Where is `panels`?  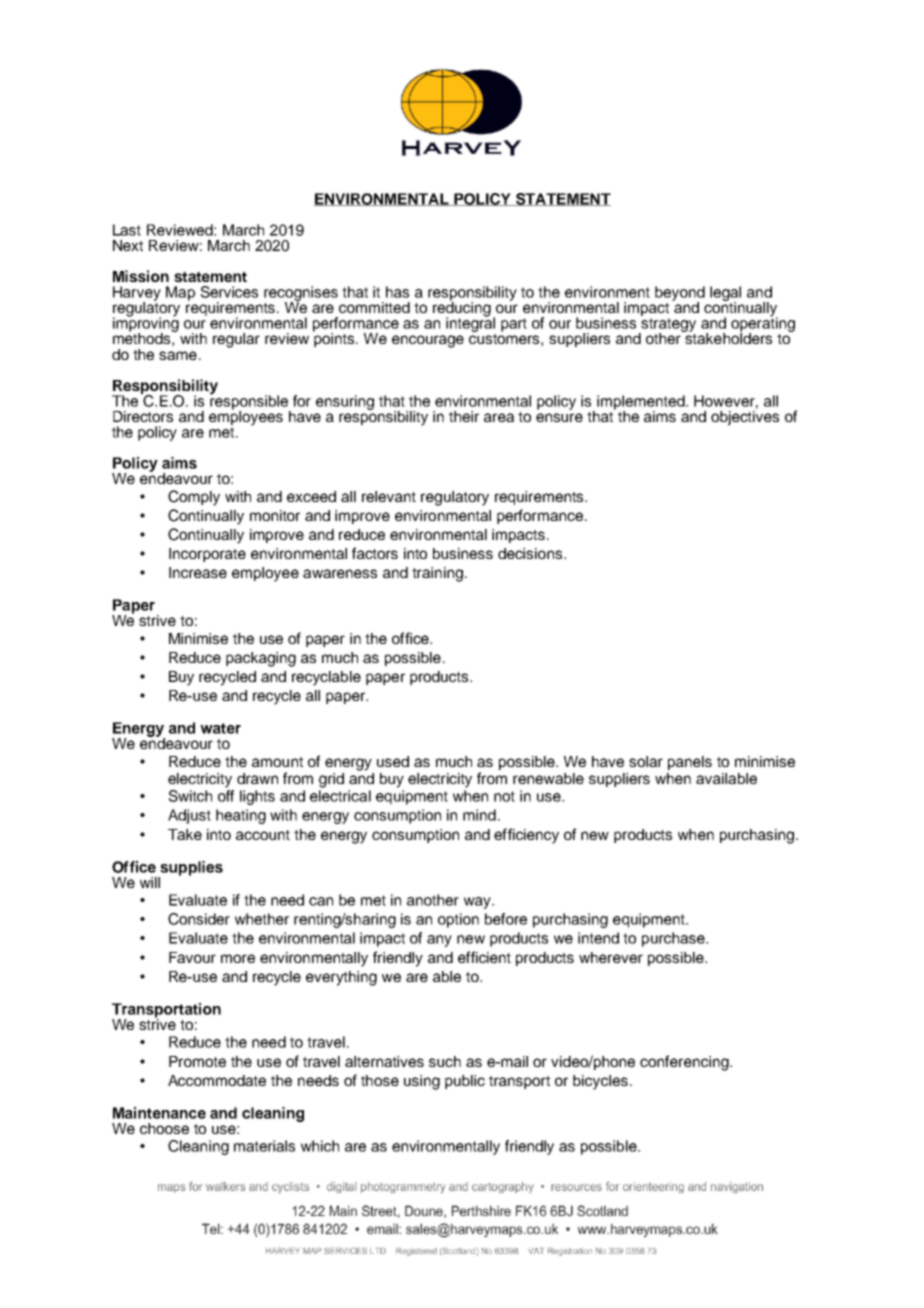
panels is located at coordinates (690, 763).
